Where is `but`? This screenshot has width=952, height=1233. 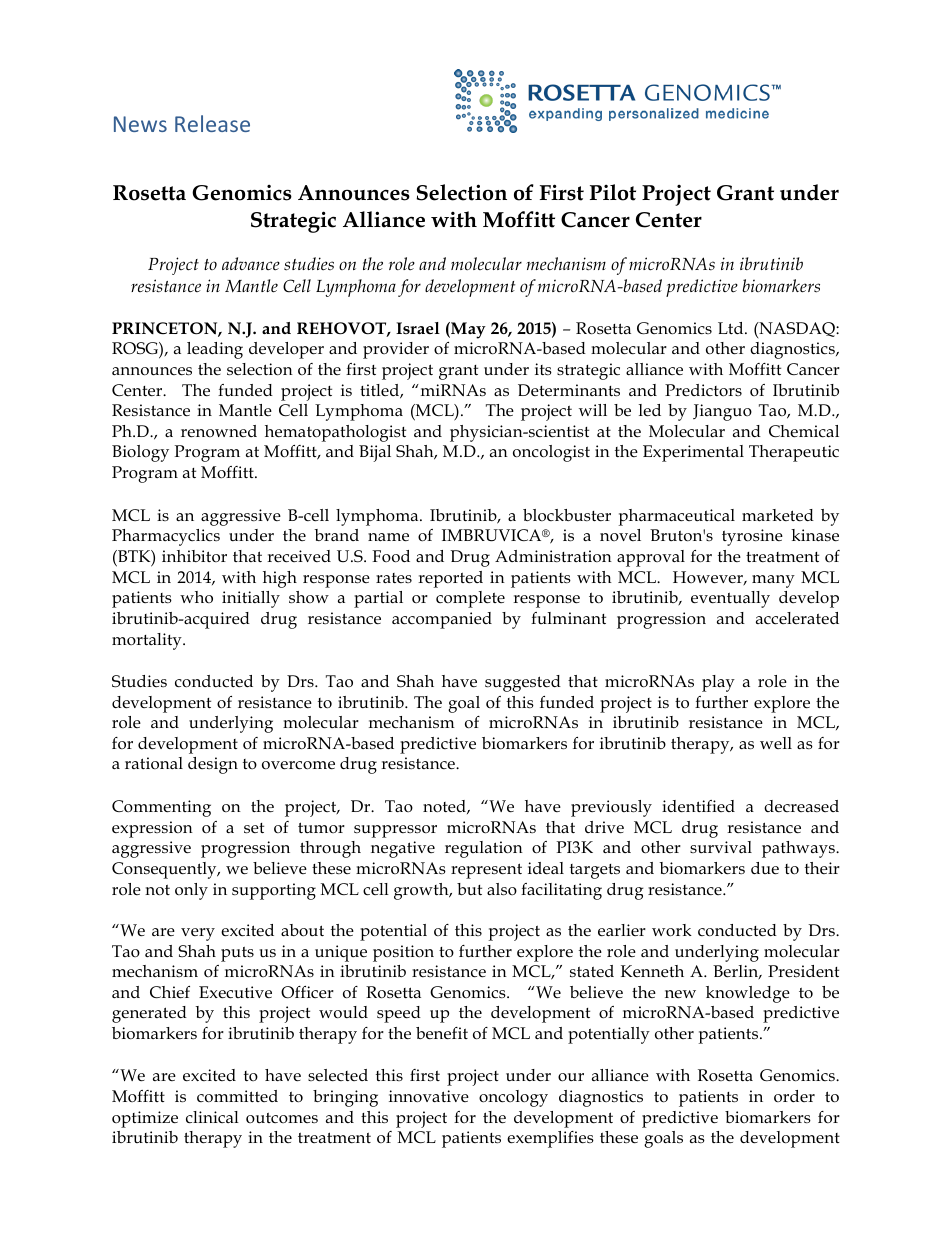 but is located at coordinates (469, 889).
